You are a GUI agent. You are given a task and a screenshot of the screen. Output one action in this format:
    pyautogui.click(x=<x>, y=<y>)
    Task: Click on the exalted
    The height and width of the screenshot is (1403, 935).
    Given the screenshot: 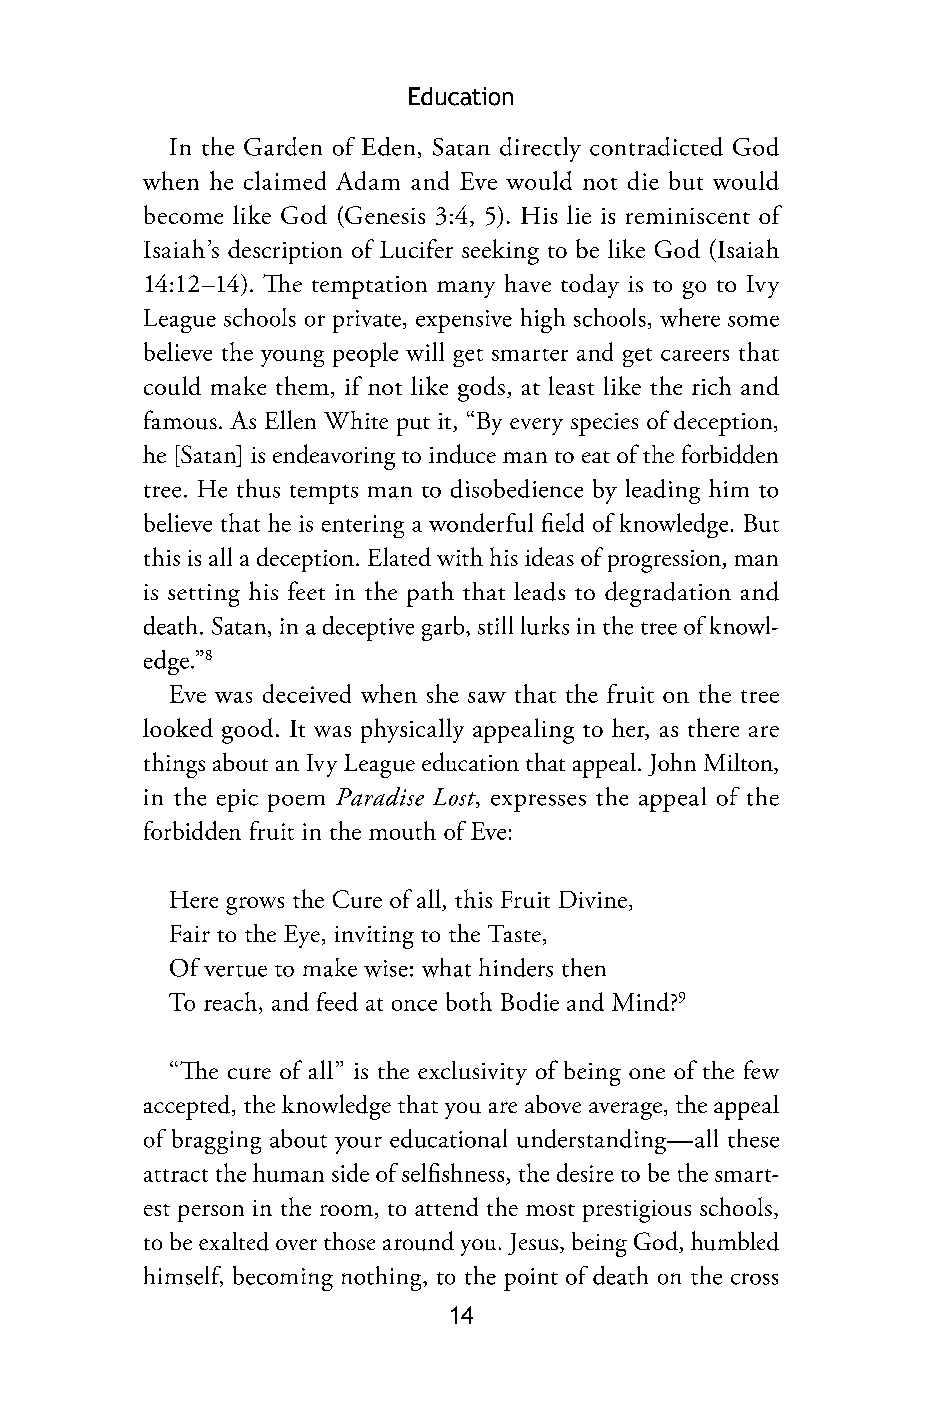 What is the action you would take?
    pyautogui.click(x=234, y=1241)
